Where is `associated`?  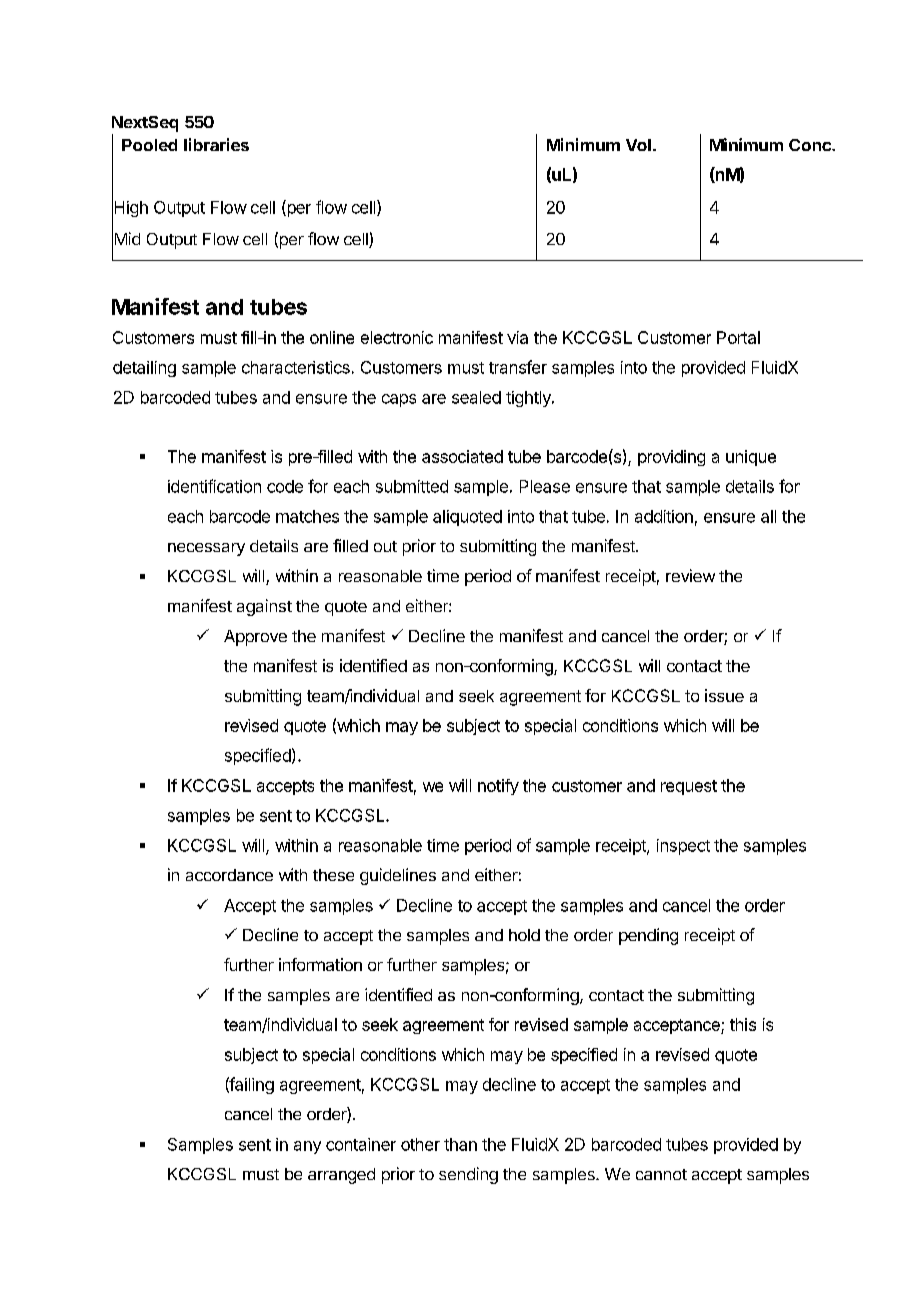 associated is located at coordinates (462, 456).
